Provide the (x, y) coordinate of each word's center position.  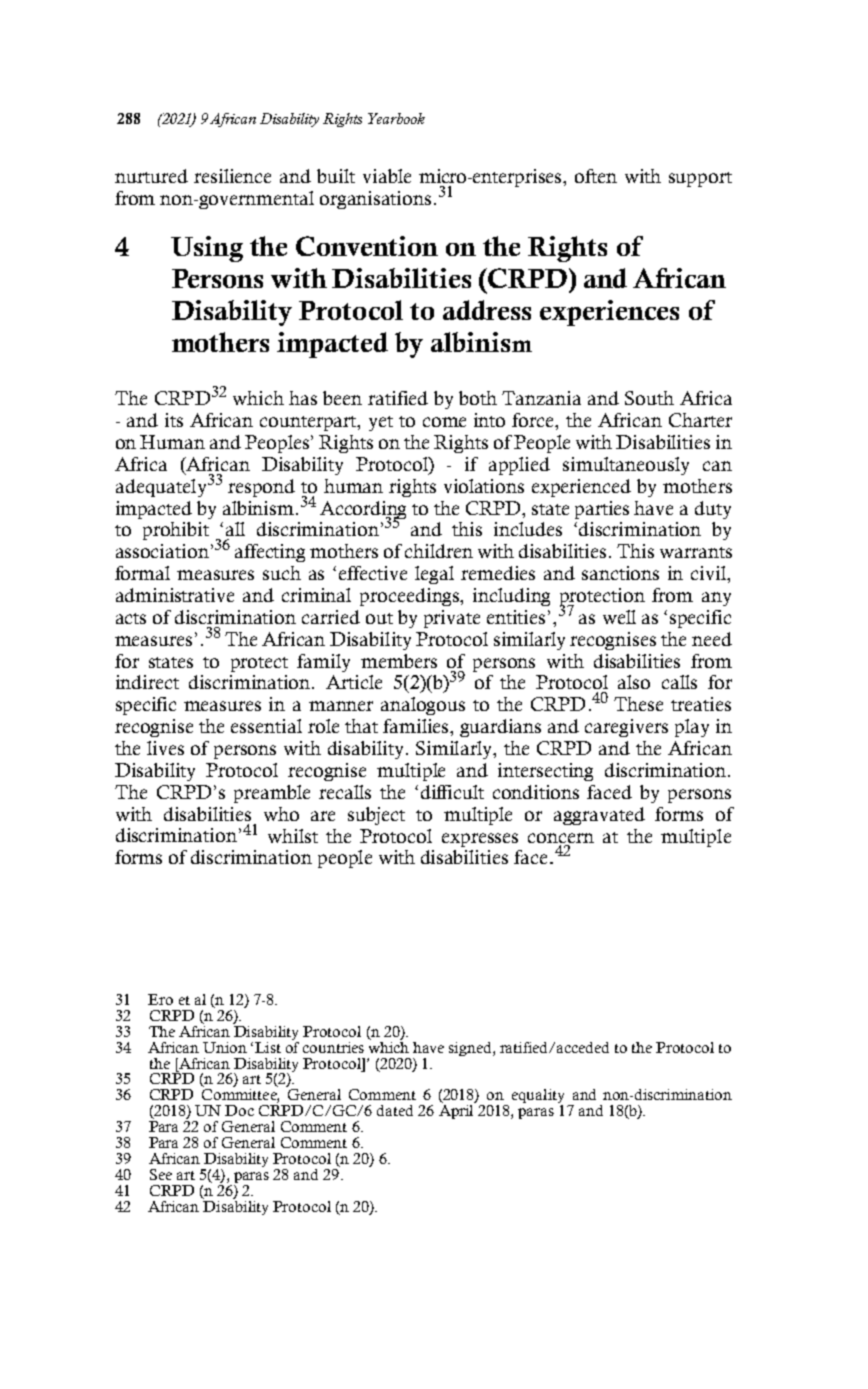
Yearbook (396, 118)
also (634, 682)
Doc (239, 1110)
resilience (232, 176)
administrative (175, 595)
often (596, 176)
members (399, 661)
